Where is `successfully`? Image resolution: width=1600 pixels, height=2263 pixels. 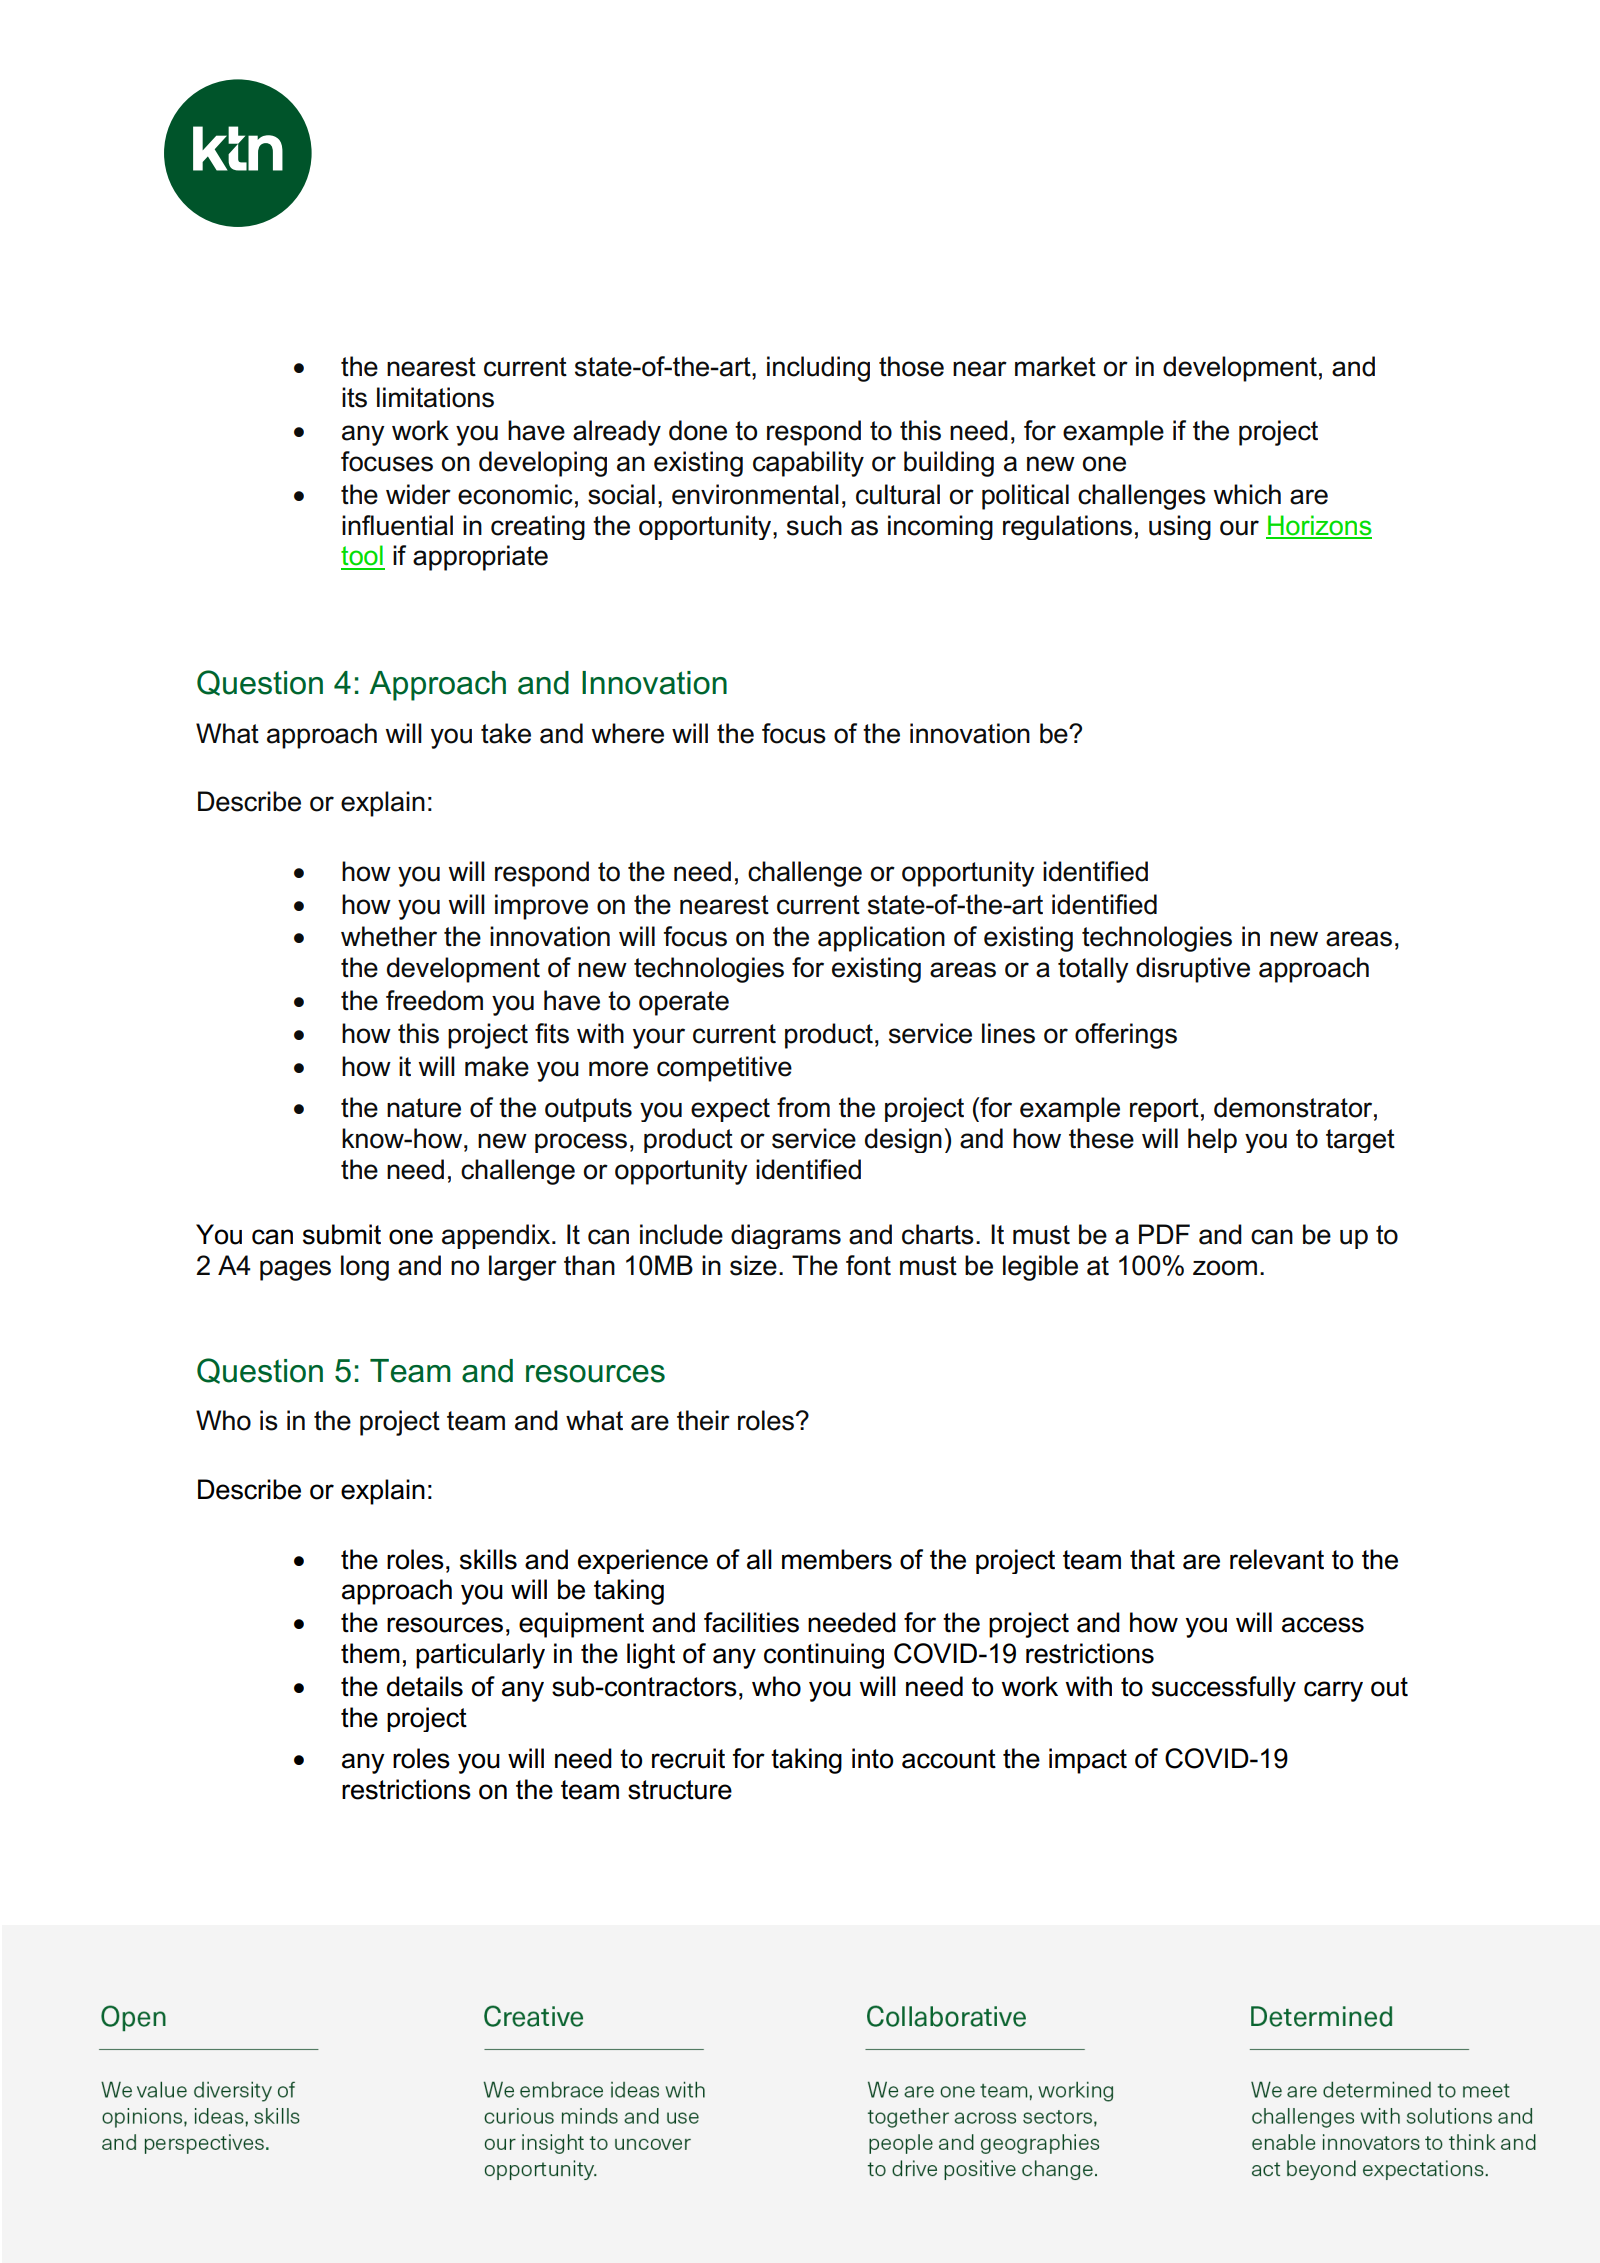 successfully is located at coordinates (1224, 1689).
